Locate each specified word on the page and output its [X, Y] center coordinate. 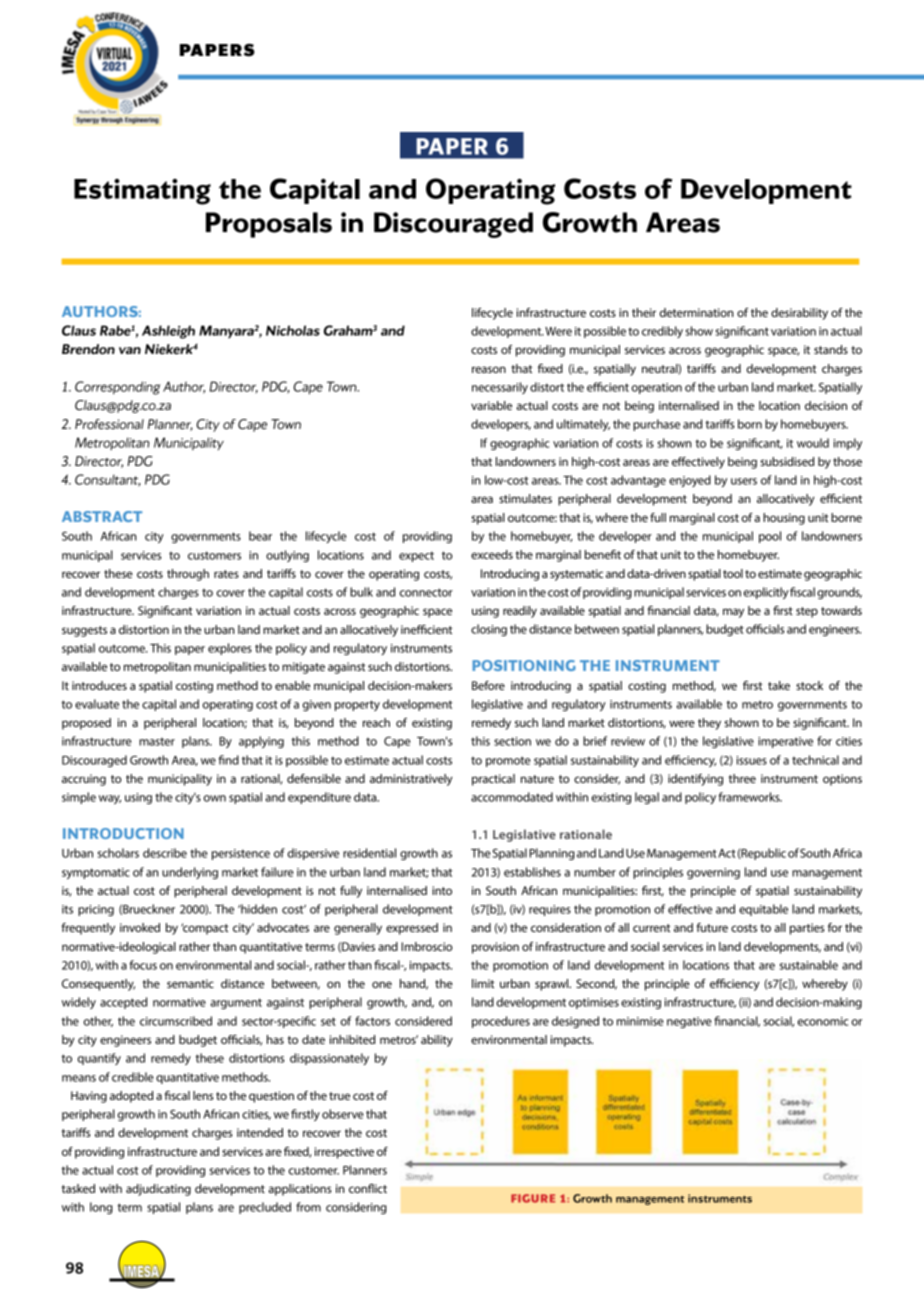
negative [689, 1022]
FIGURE [533, 1198]
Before [488, 685]
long [101, 1208]
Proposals [269, 225]
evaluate [97, 704]
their [644, 312]
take [779, 685]
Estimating [142, 192]
